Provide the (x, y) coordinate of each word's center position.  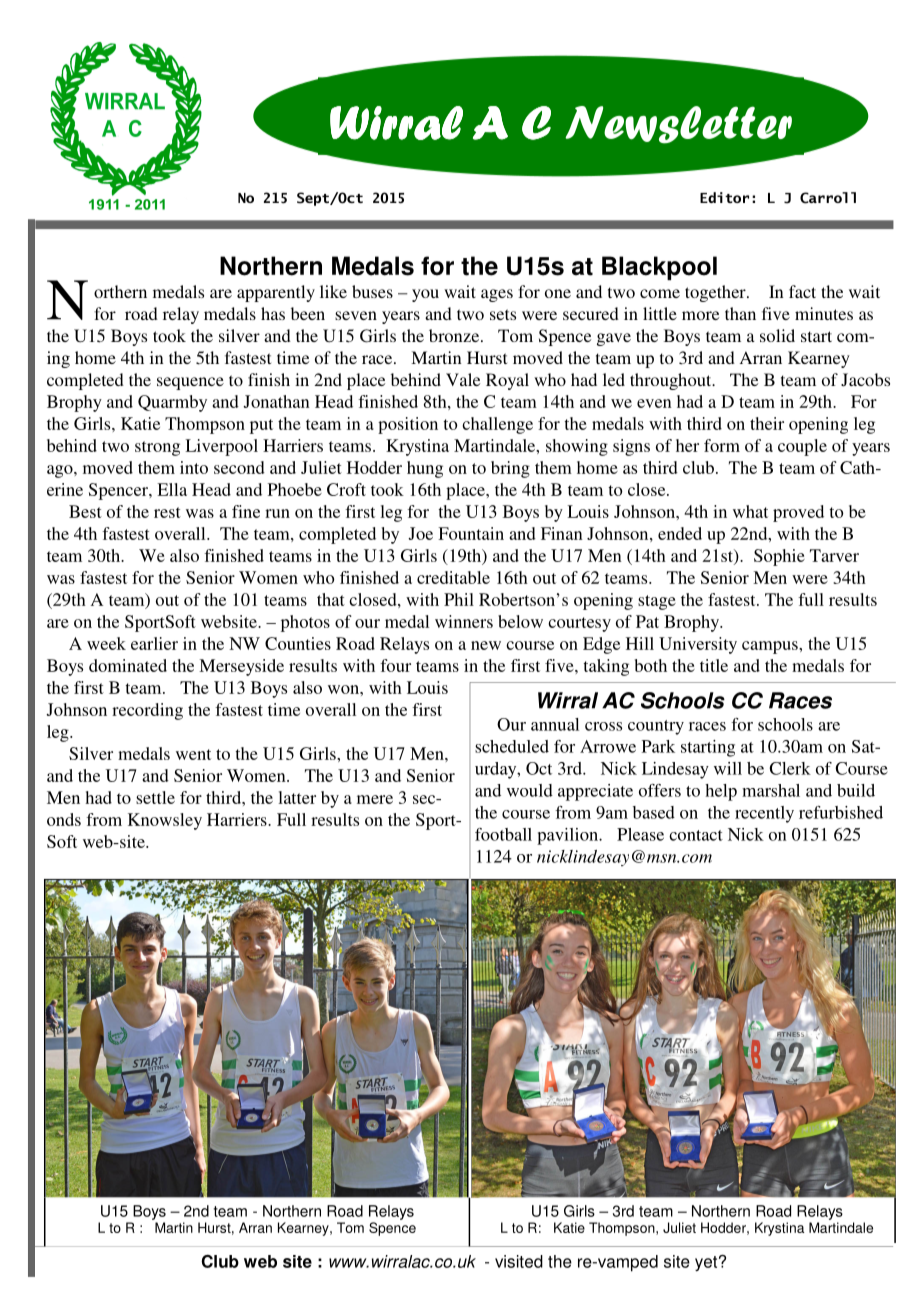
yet (707, 1263)
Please (640, 834)
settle (155, 797)
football (503, 834)
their (767, 423)
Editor (724, 197)
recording (147, 711)
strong (157, 448)
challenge (497, 425)
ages (497, 295)
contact (696, 835)
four (395, 665)
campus (771, 647)
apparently (276, 293)
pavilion (569, 836)
